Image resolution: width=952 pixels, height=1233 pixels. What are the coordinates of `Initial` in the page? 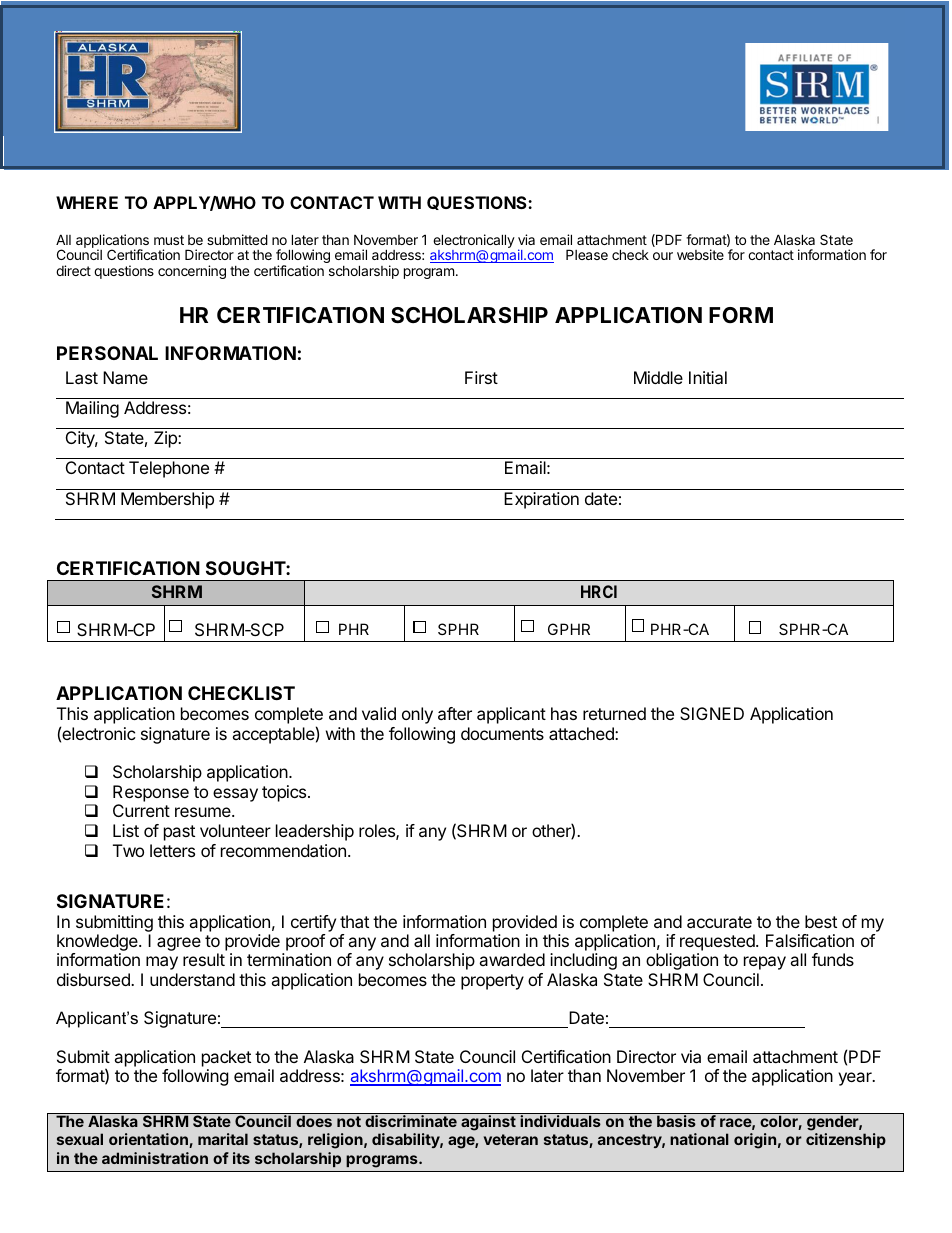 It's located at (708, 377).
